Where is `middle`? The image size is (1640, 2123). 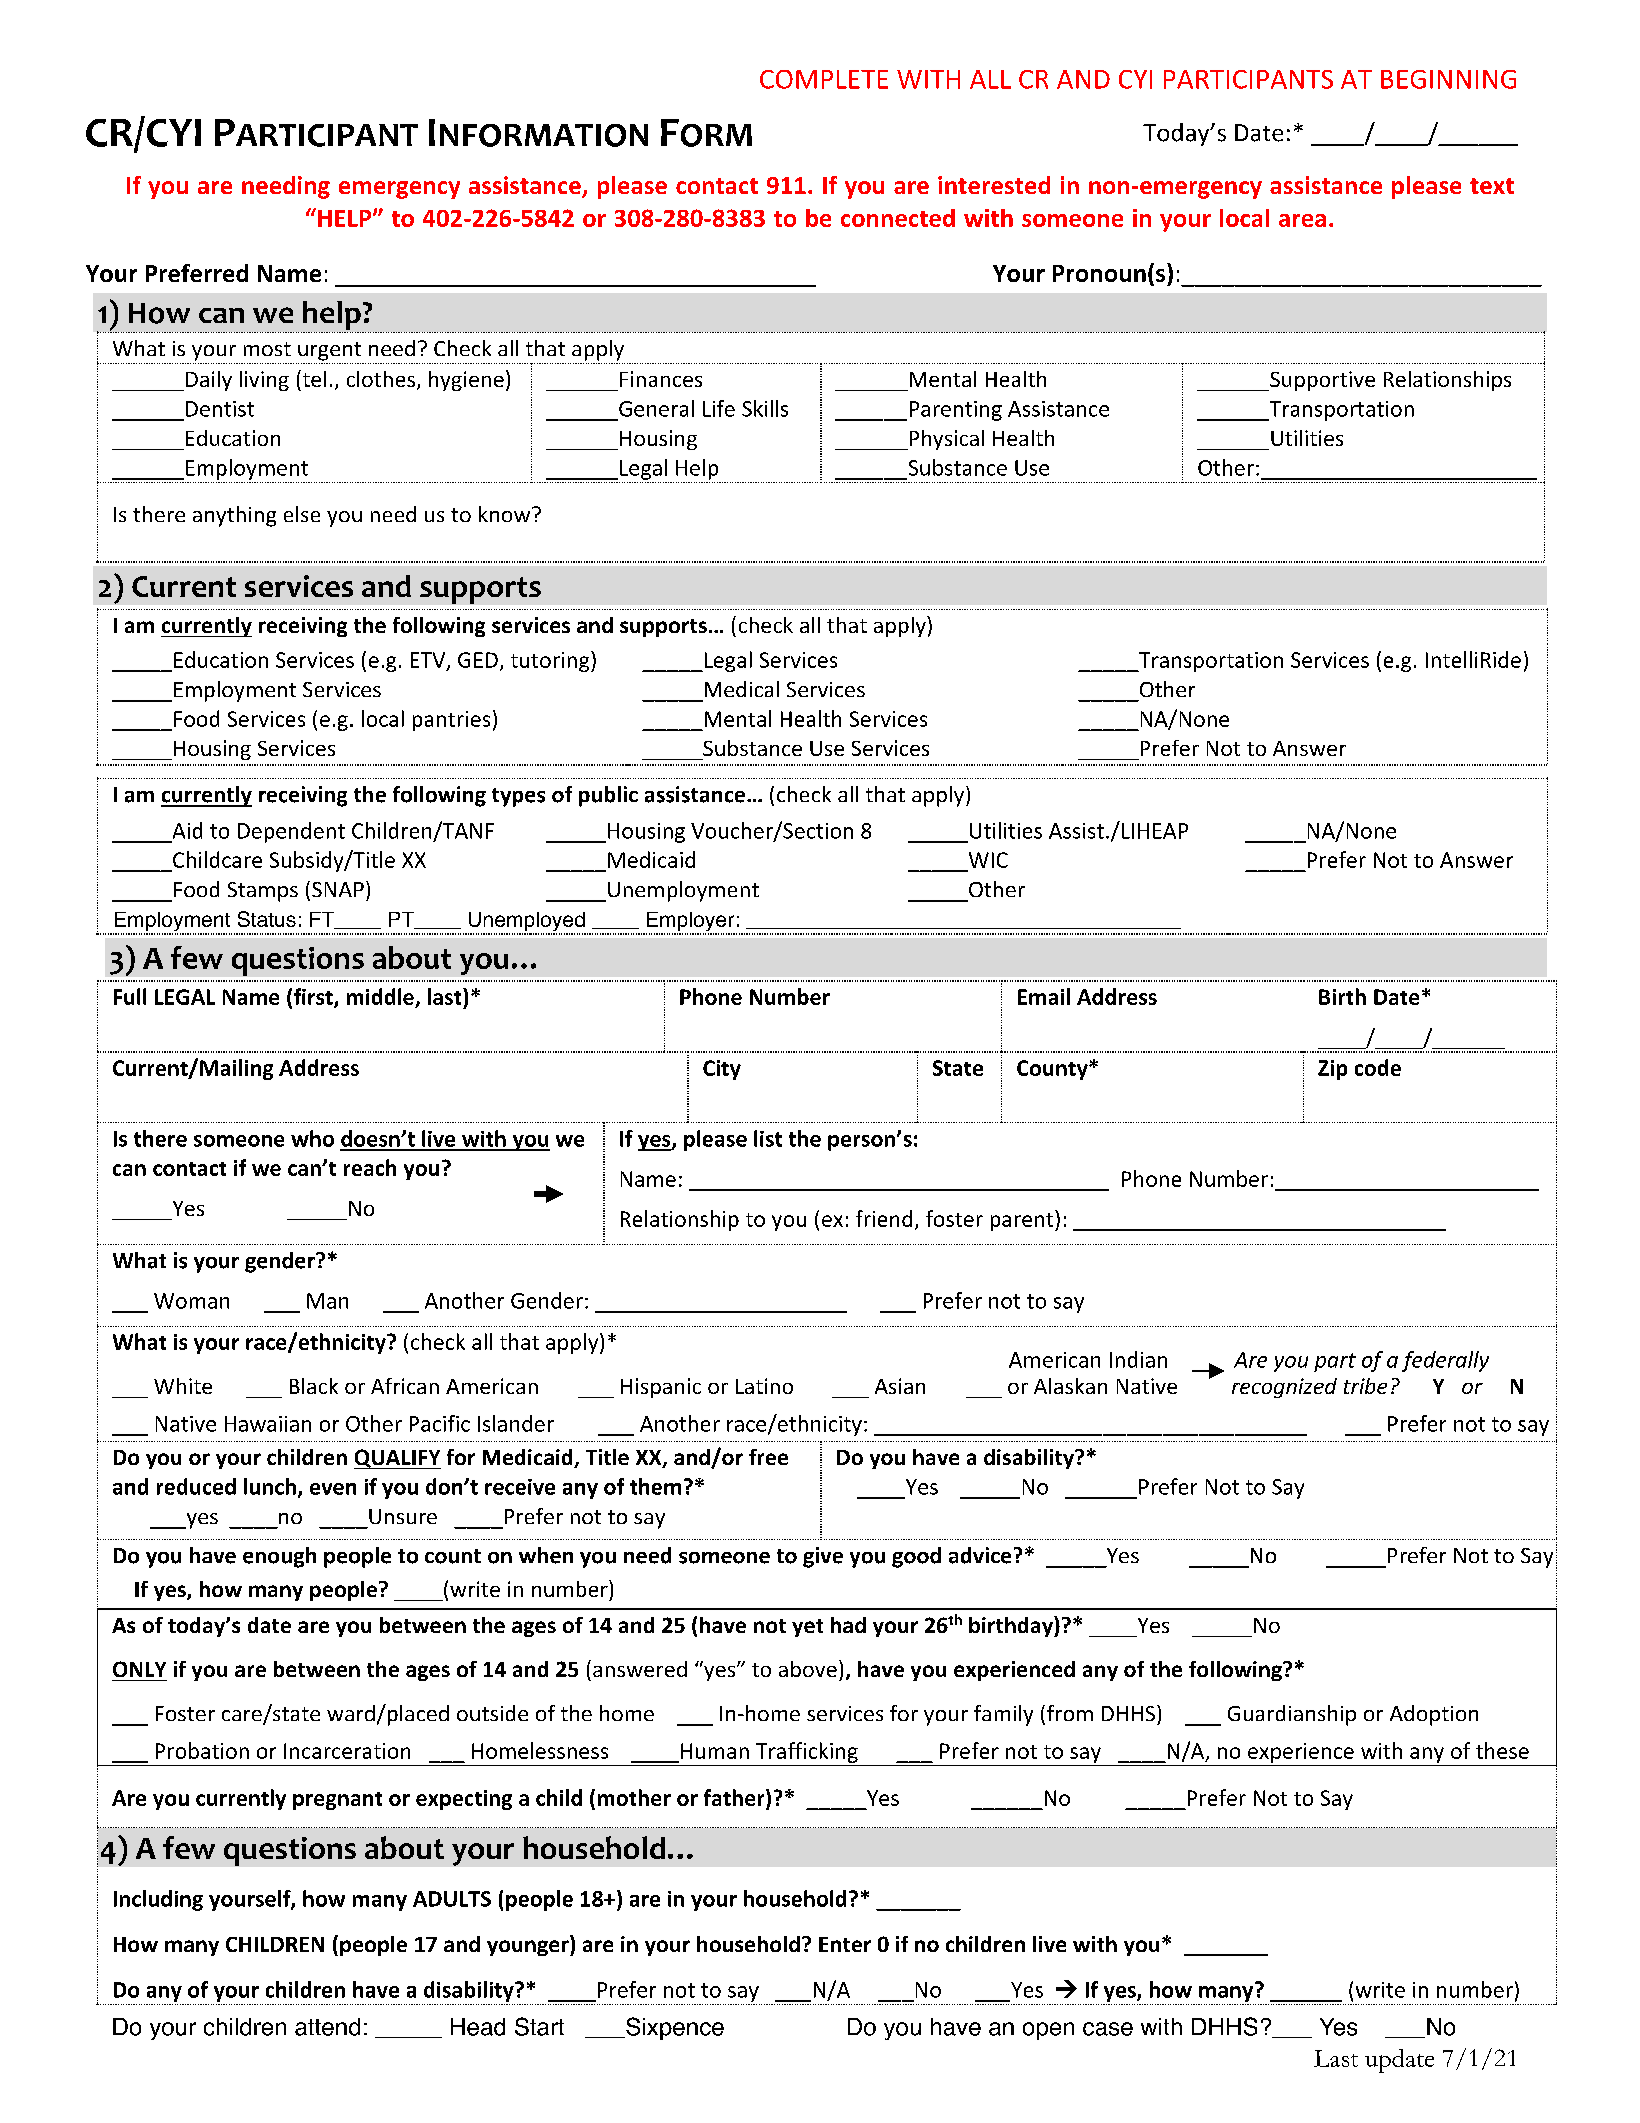 middle is located at coordinates (380, 996).
